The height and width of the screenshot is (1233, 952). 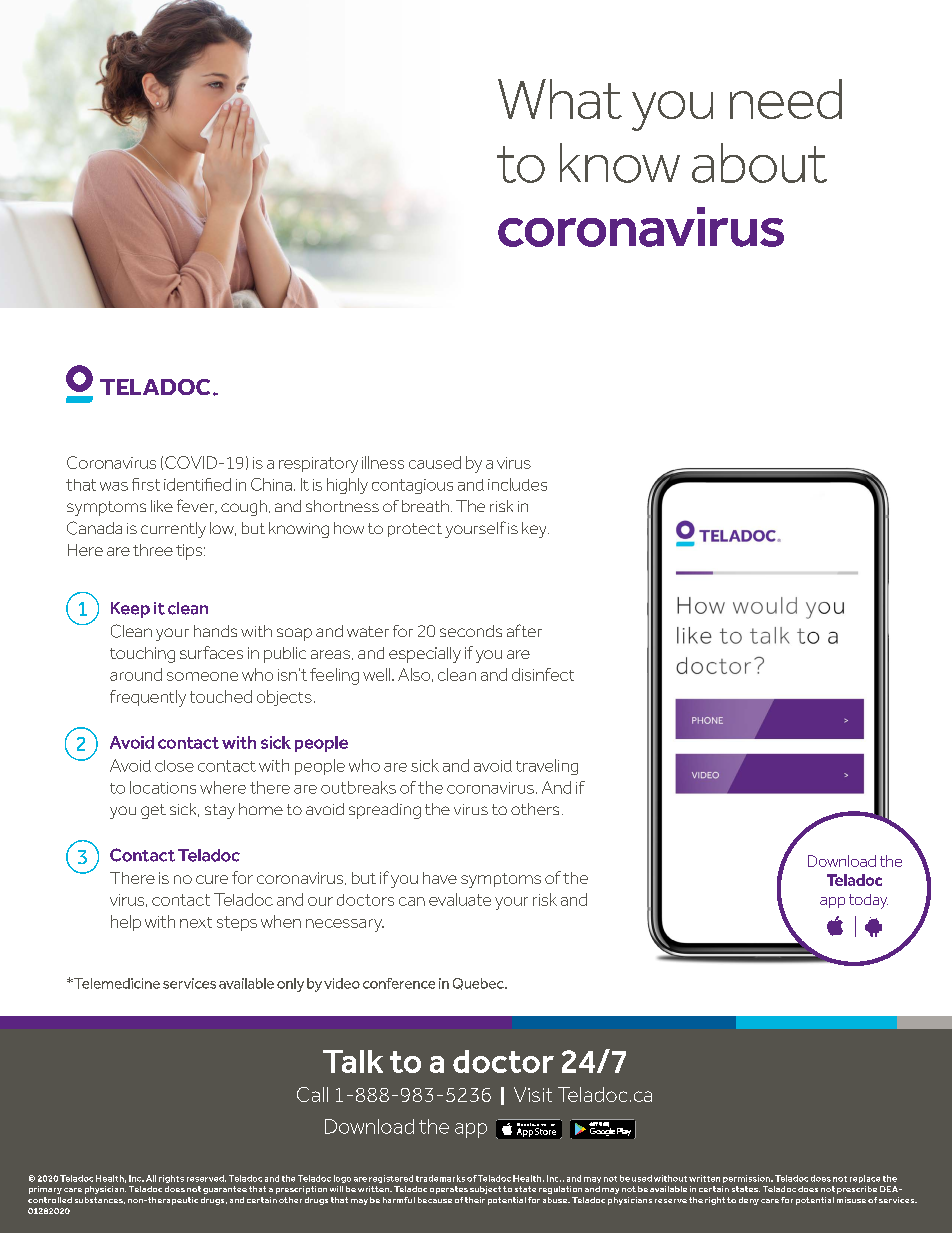 I want to click on about, so click(x=759, y=163).
